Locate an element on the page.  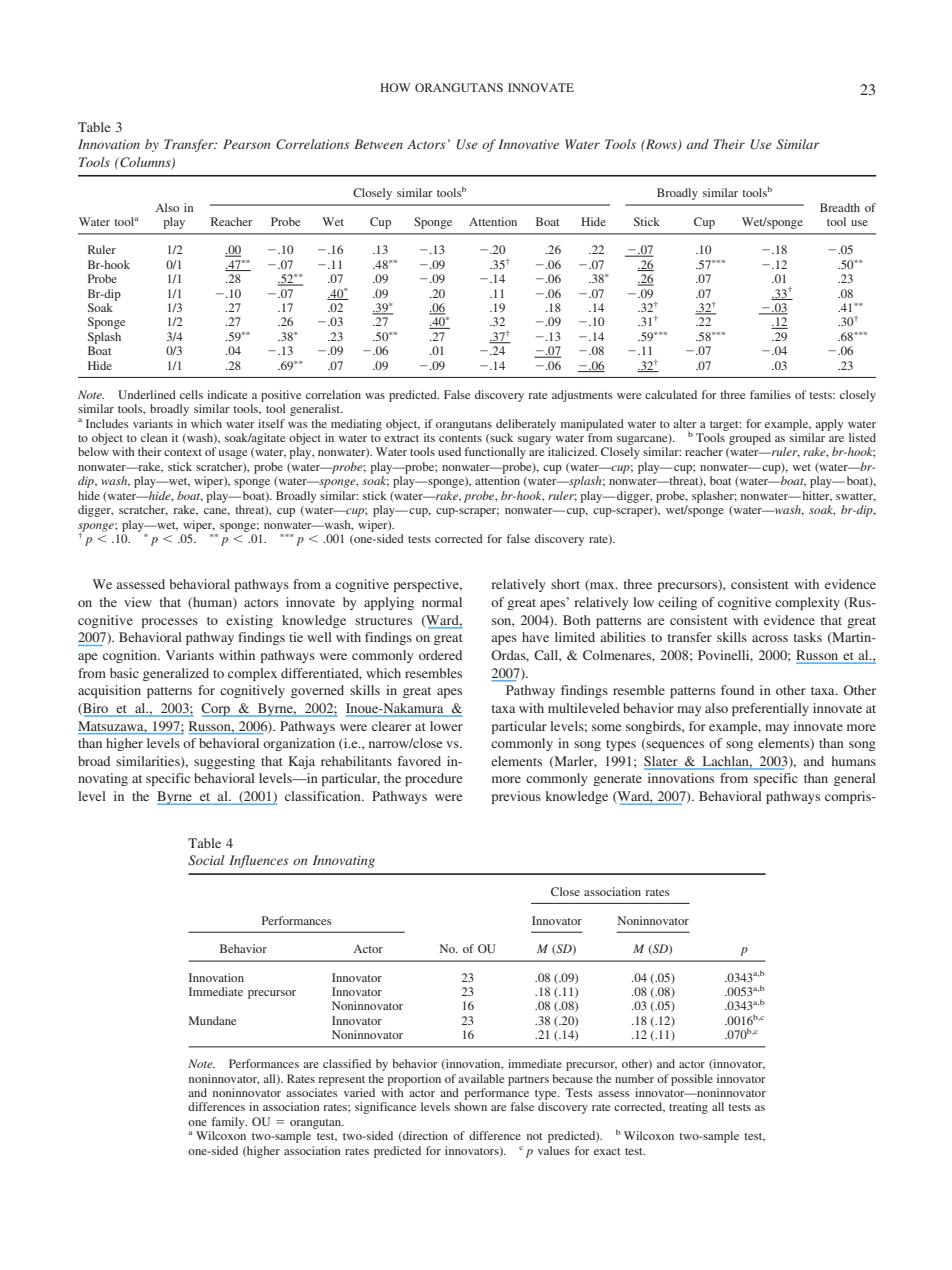
Social is located at coordinates (206, 860).
